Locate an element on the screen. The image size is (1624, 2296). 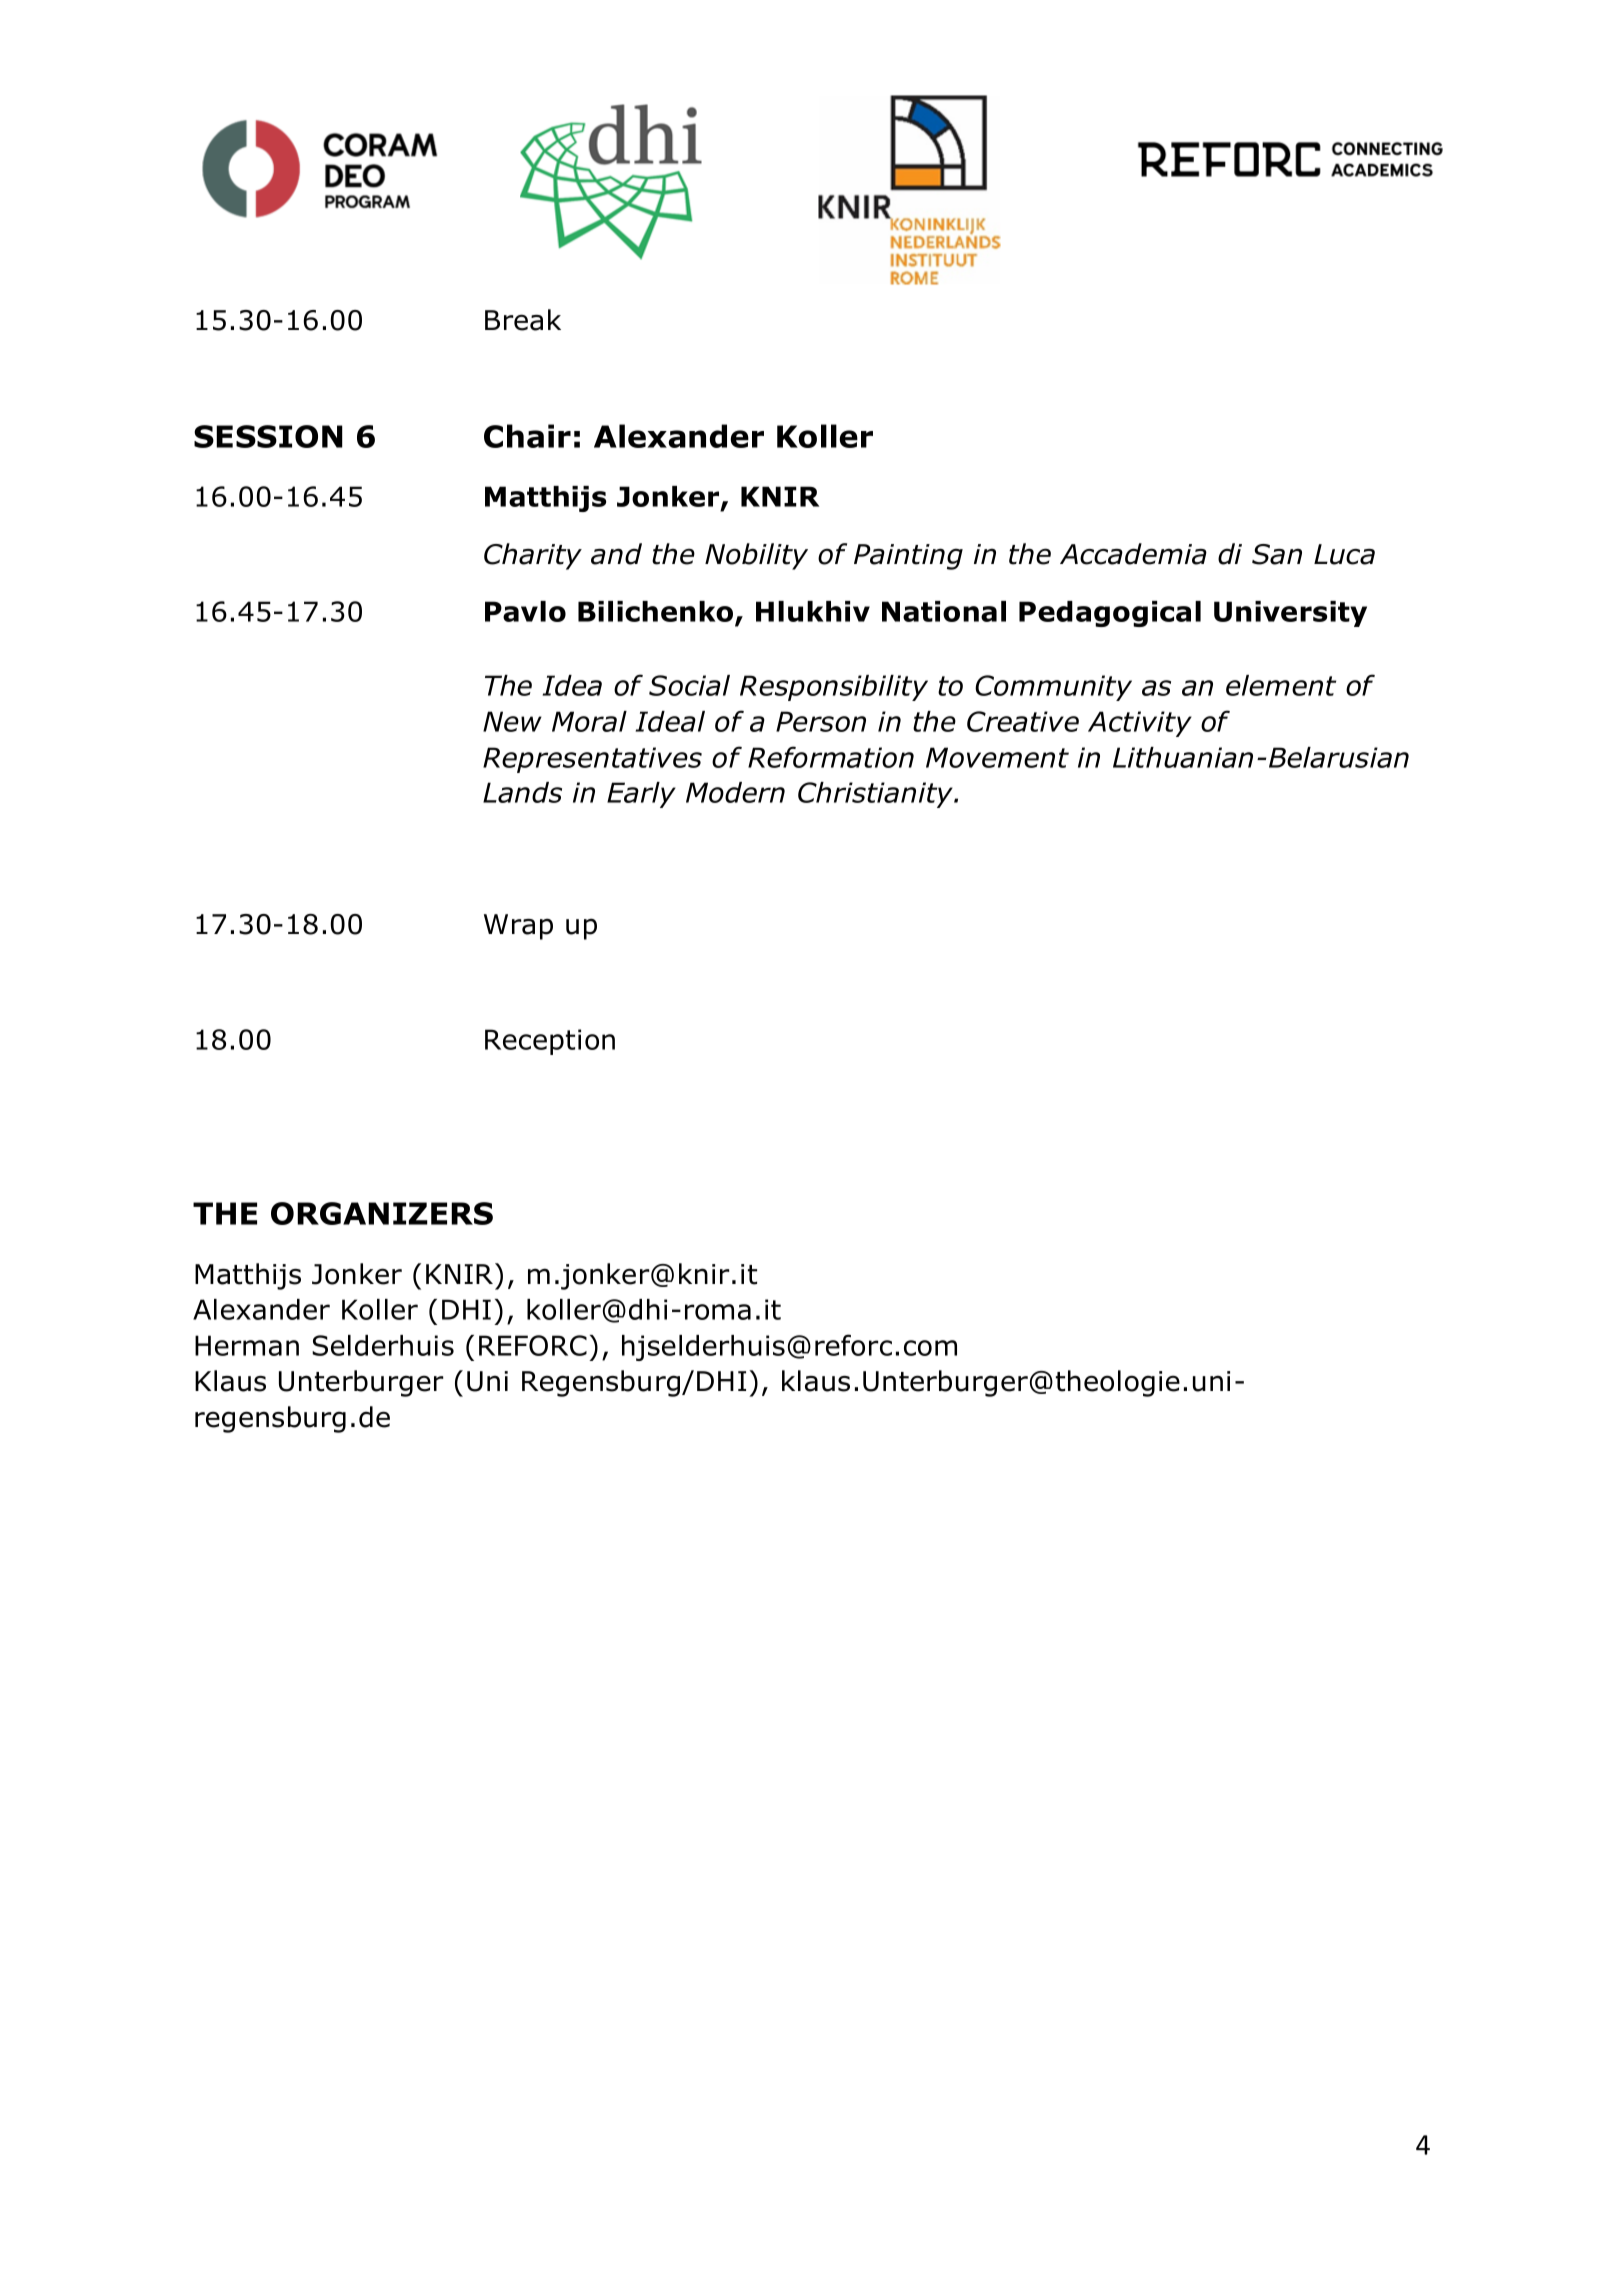
Break is located at coordinates (523, 320).
